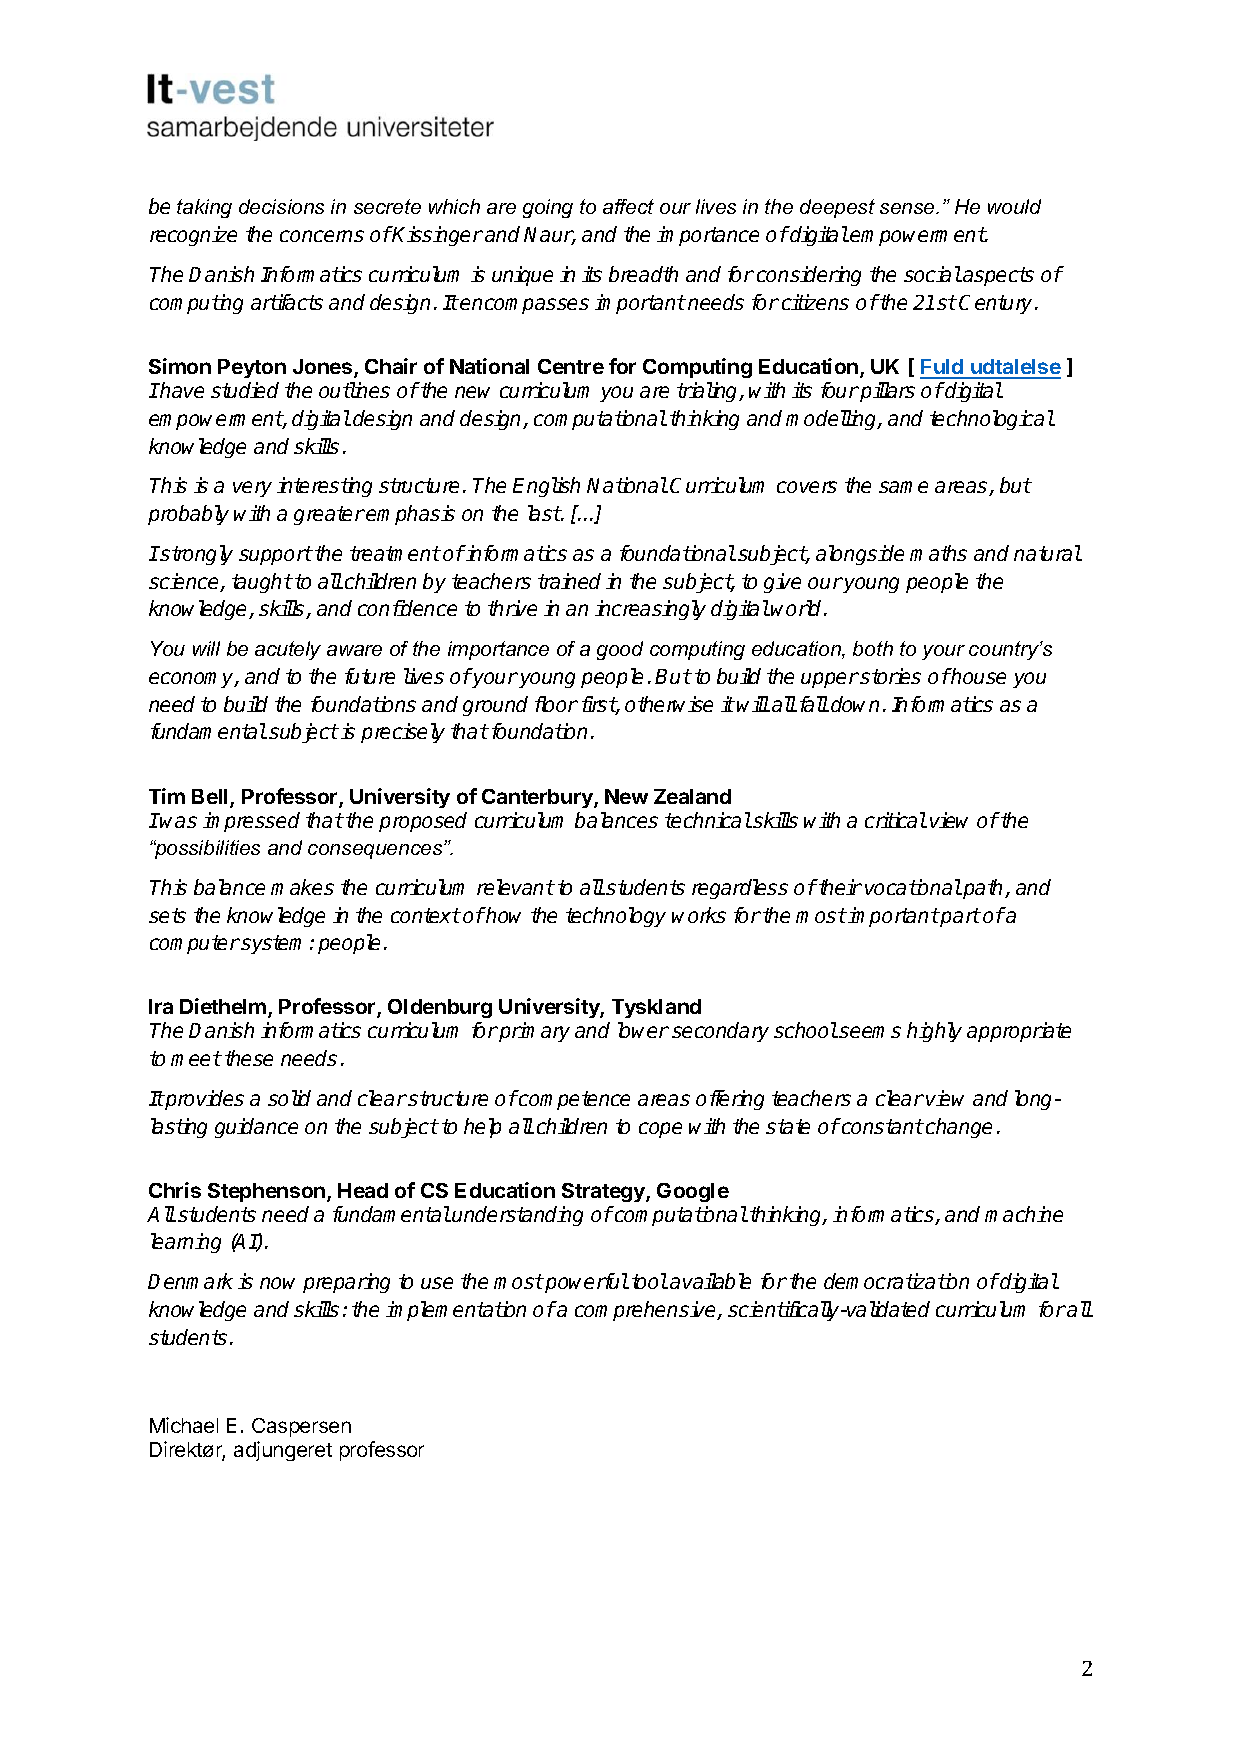 Image resolution: width=1242 pixels, height=1757 pixels. Describe the element at coordinates (538, 798) in the screenshot. I see `Canterbury` at that location.
